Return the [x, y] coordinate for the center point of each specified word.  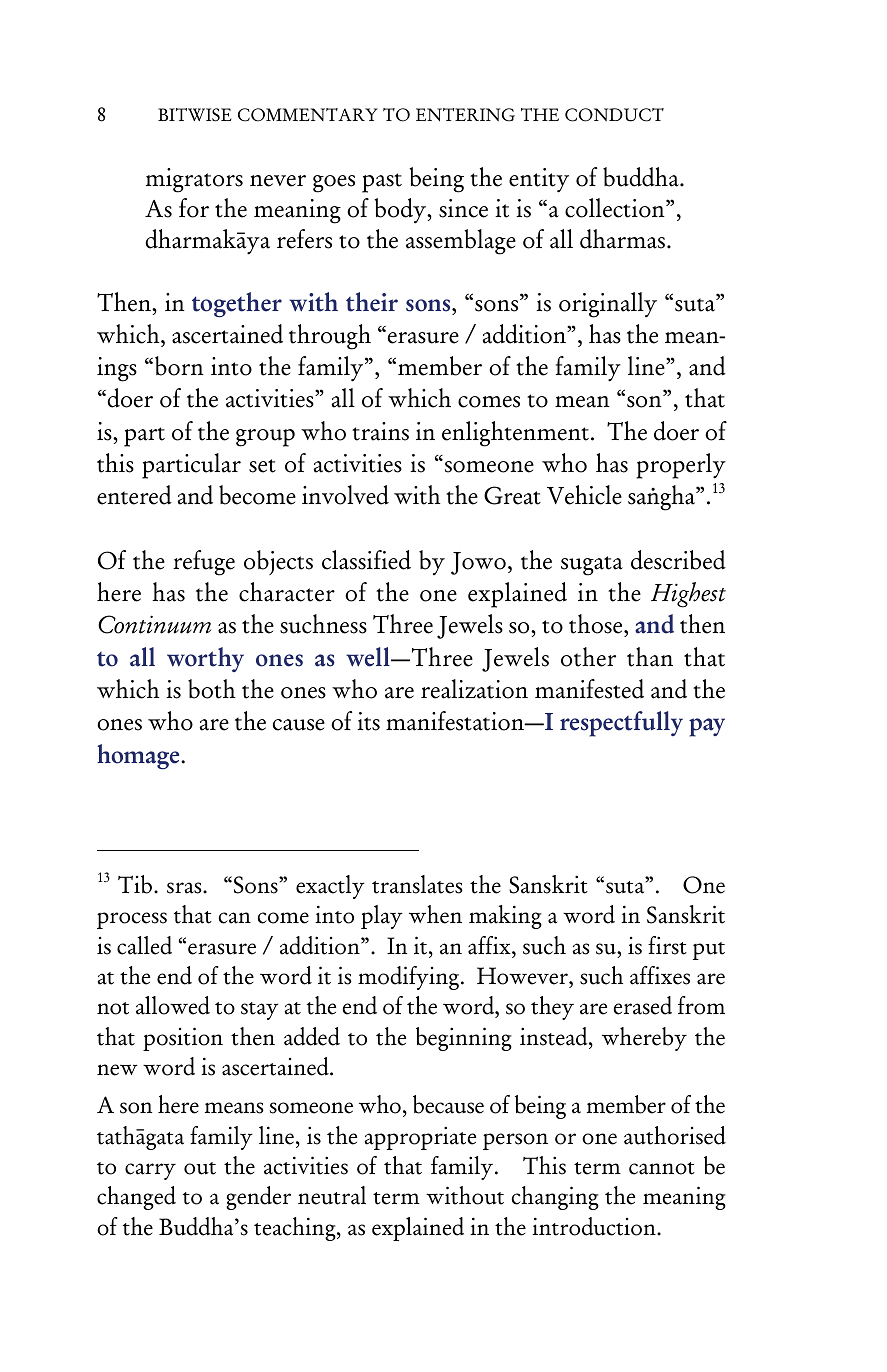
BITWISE [195, 115]
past [382, 183]
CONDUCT [614, 115]
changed [136, 1198]
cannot [662, 1168]
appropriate [420, 1138]
